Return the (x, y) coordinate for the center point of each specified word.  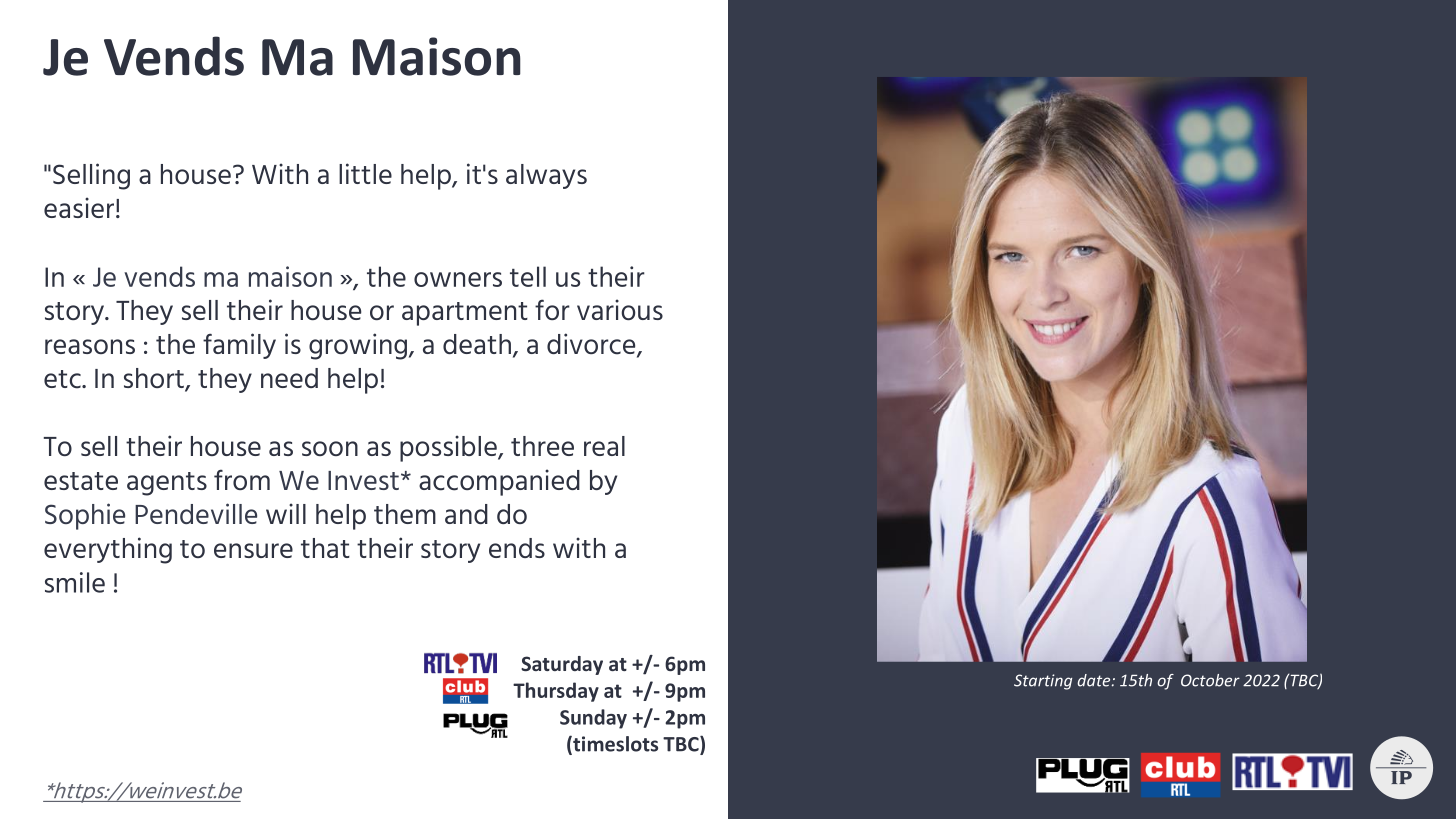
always (546, 176)
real (604, 446)
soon (330, 448)
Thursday (556, 692)
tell (528, 276)
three (542, 446)
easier (79, 207)
